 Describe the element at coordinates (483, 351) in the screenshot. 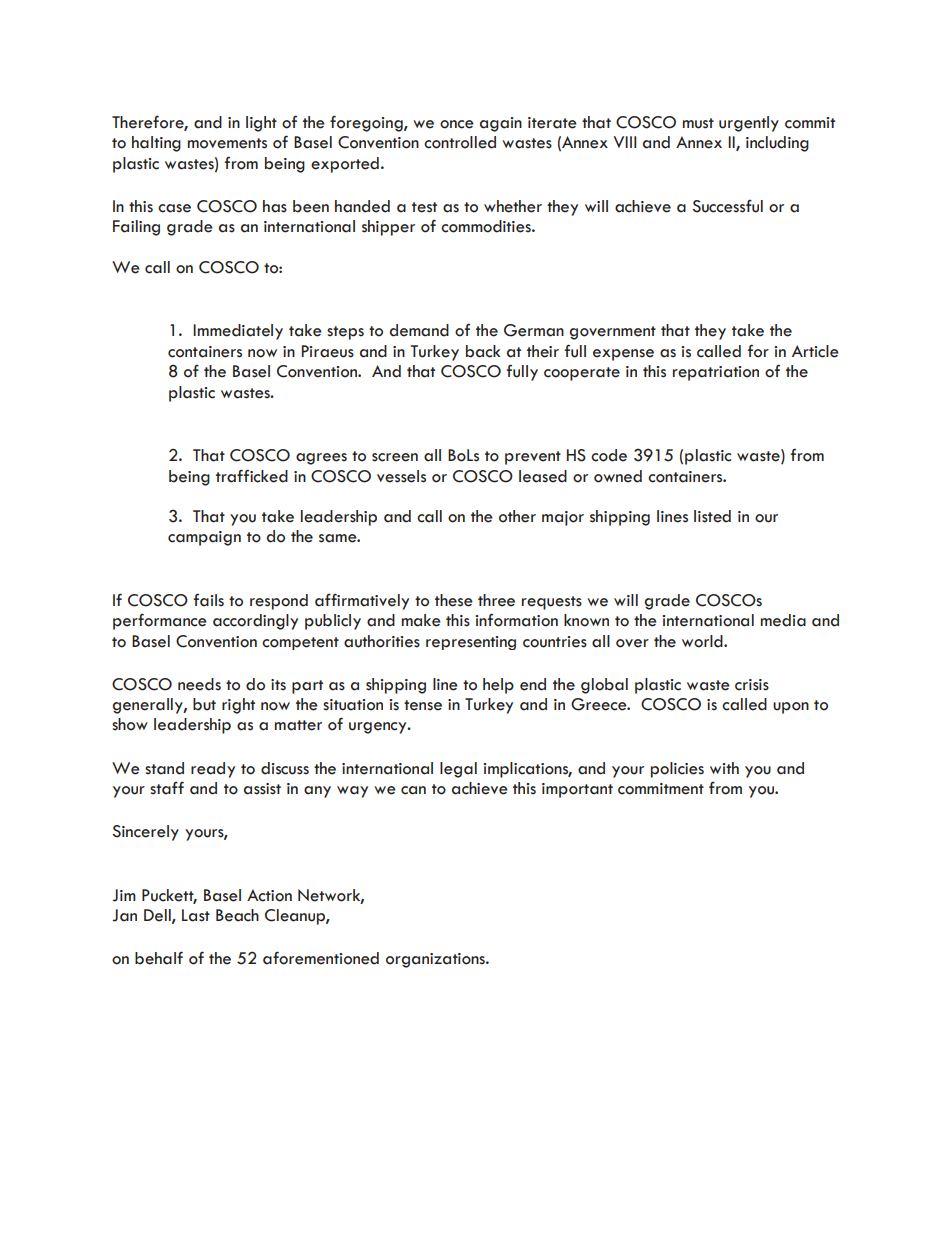

I see `back` at that location.
